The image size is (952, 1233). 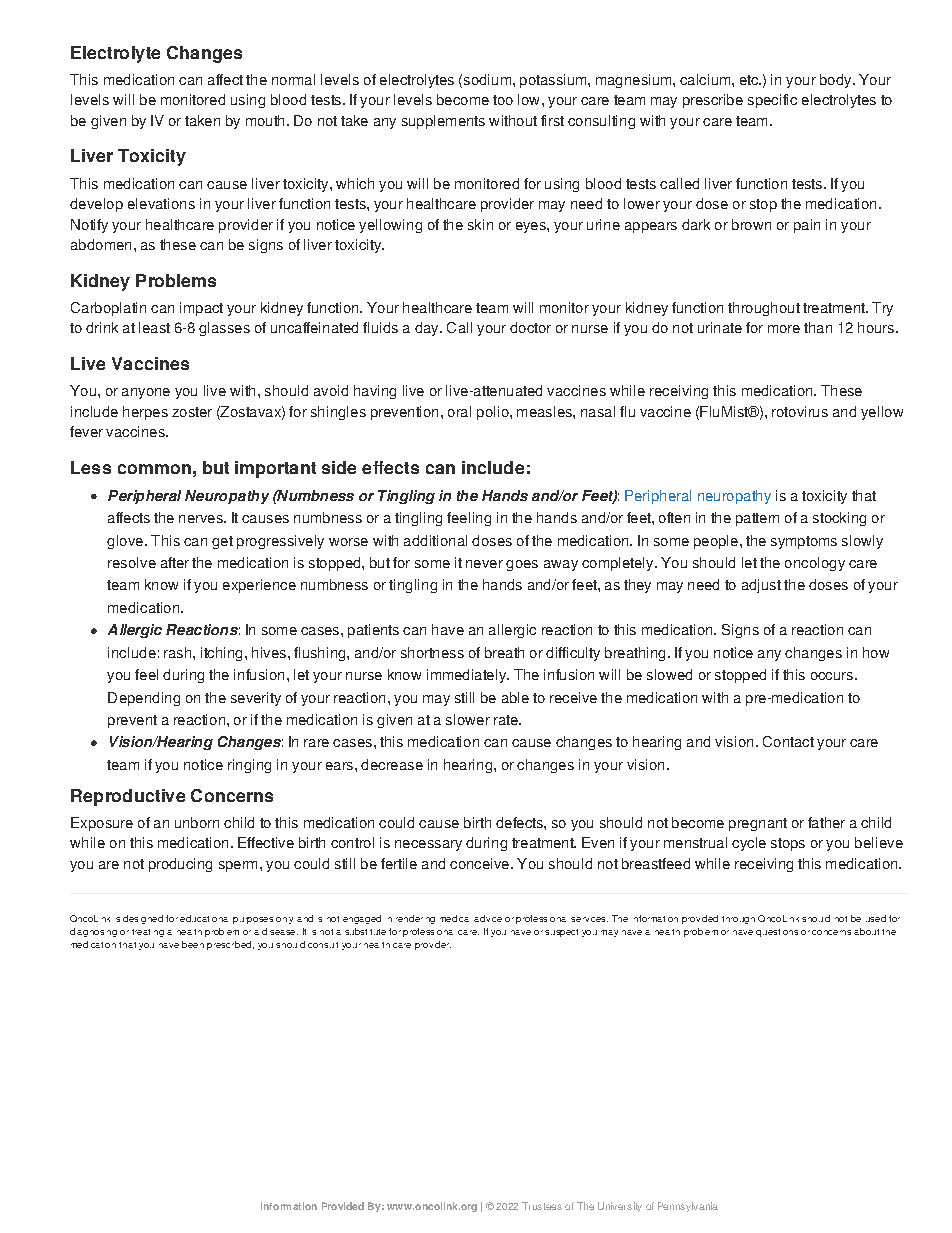 What do you see at coordinates (542, 1206) in the screenshot?
I see `Trustees` at bounding box center [542, 1206].
